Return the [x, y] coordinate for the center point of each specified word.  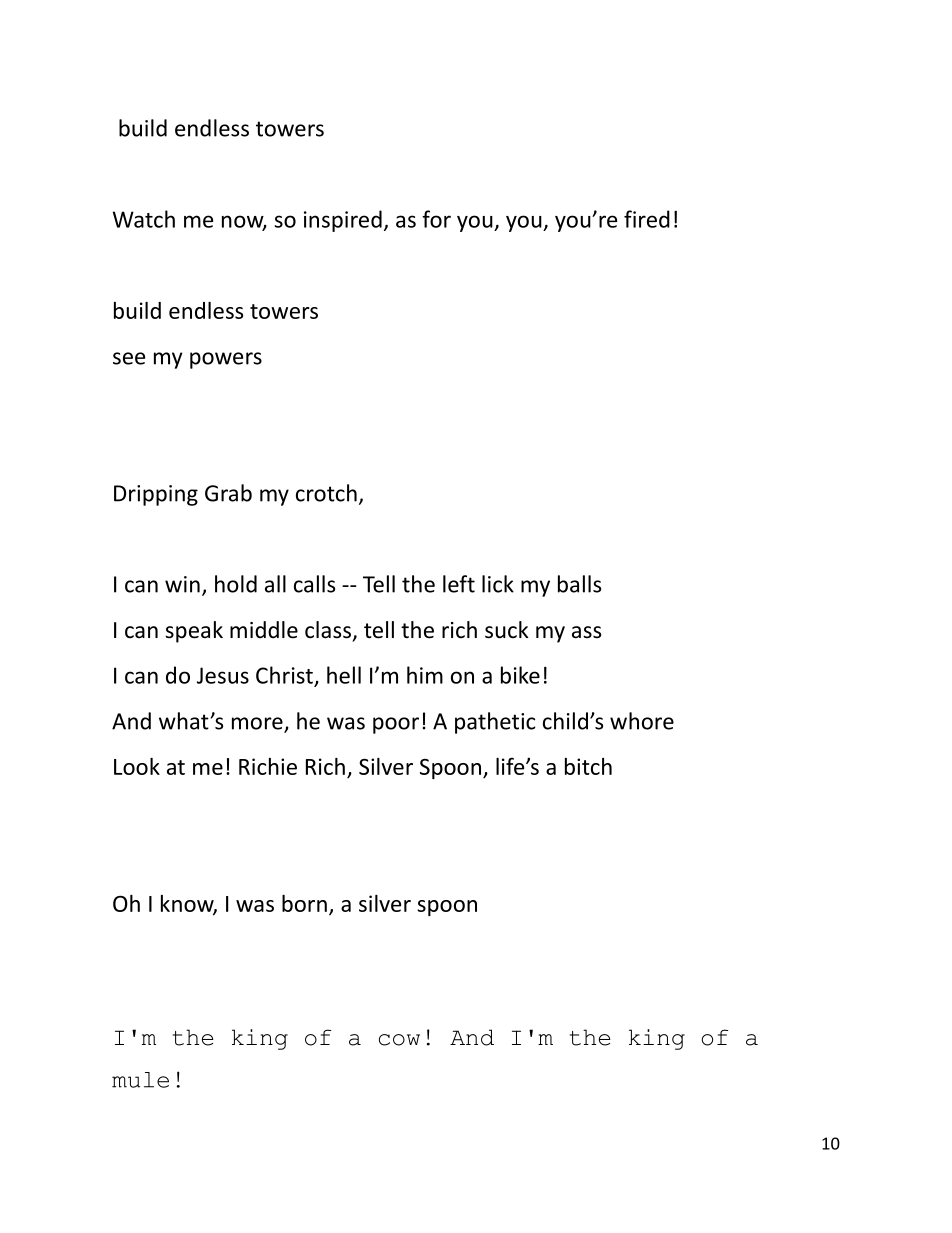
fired [647, 219]
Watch [144, 219]
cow [399, 1040]
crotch [326, 493]
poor [396, 725]
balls [579, 584]
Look [137, 766]
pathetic [495, 723]
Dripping [156, 495]
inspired [343, 221]
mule [140, 1080]
